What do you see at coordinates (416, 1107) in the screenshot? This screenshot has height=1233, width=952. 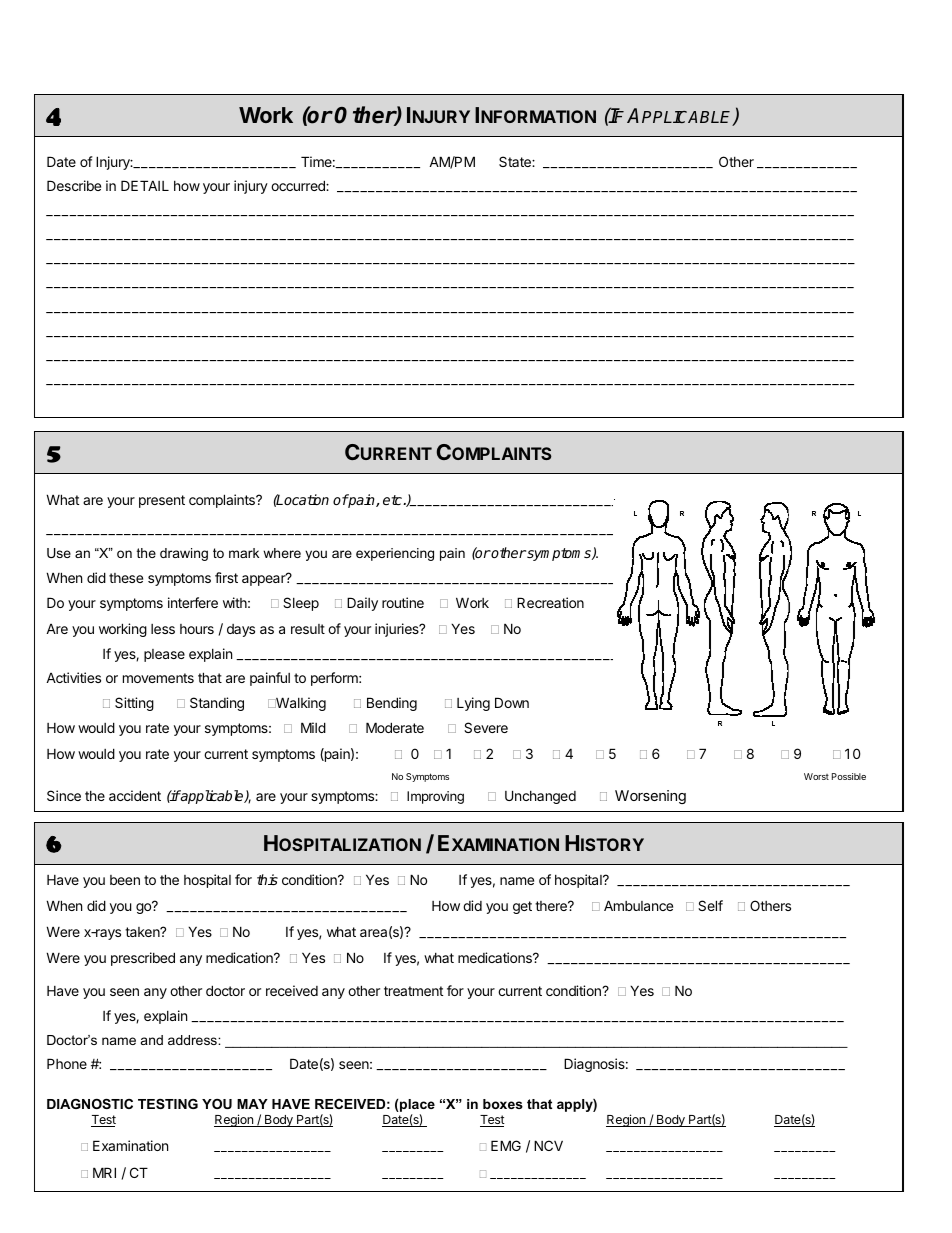 I see `place` at bounding box center [416, 1107].
